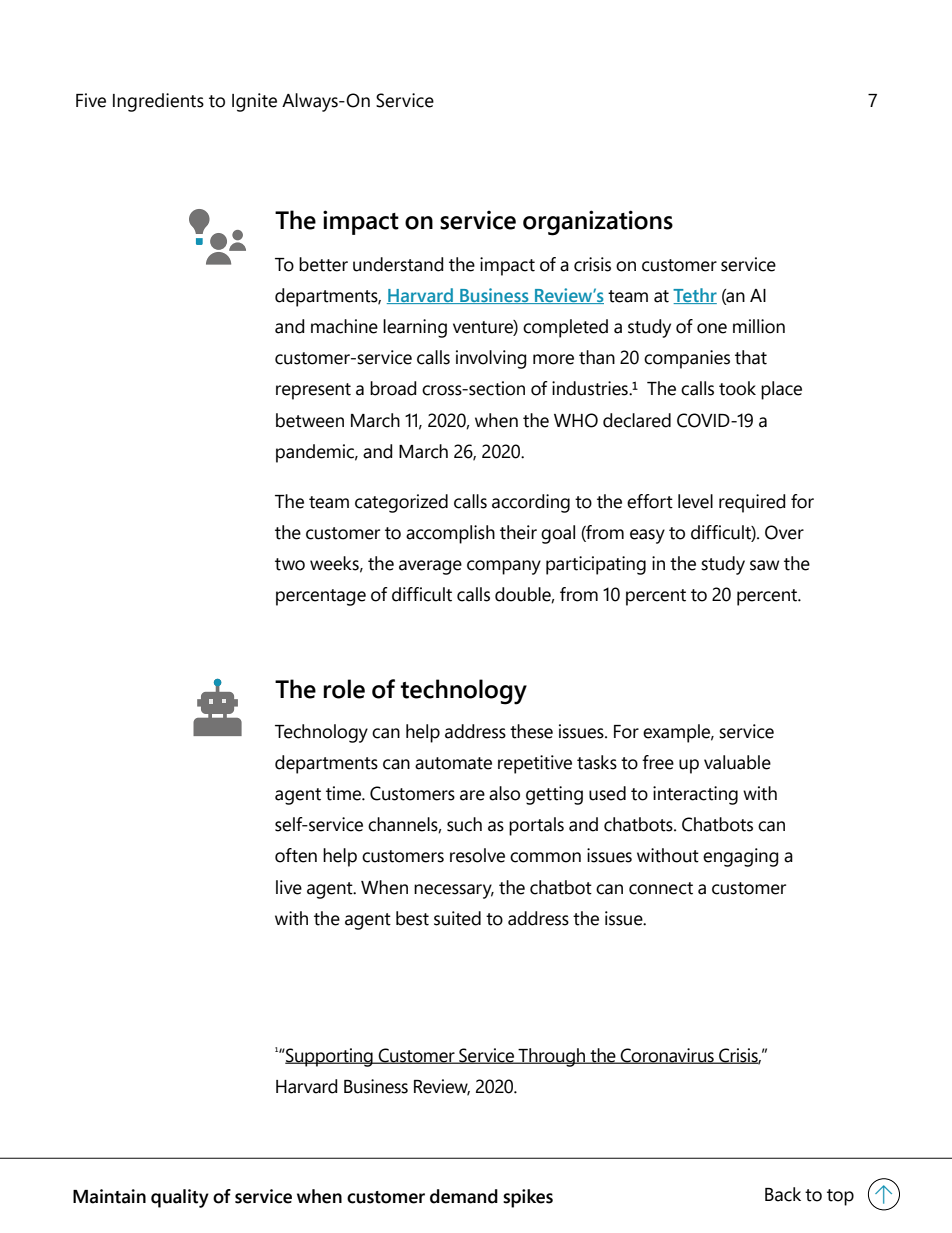 The height and width of the screenshot is (1233, 952). What do you see at coordinates (464, 824) in the screenshot?
I see `such` at bounding box center [464, 824].
